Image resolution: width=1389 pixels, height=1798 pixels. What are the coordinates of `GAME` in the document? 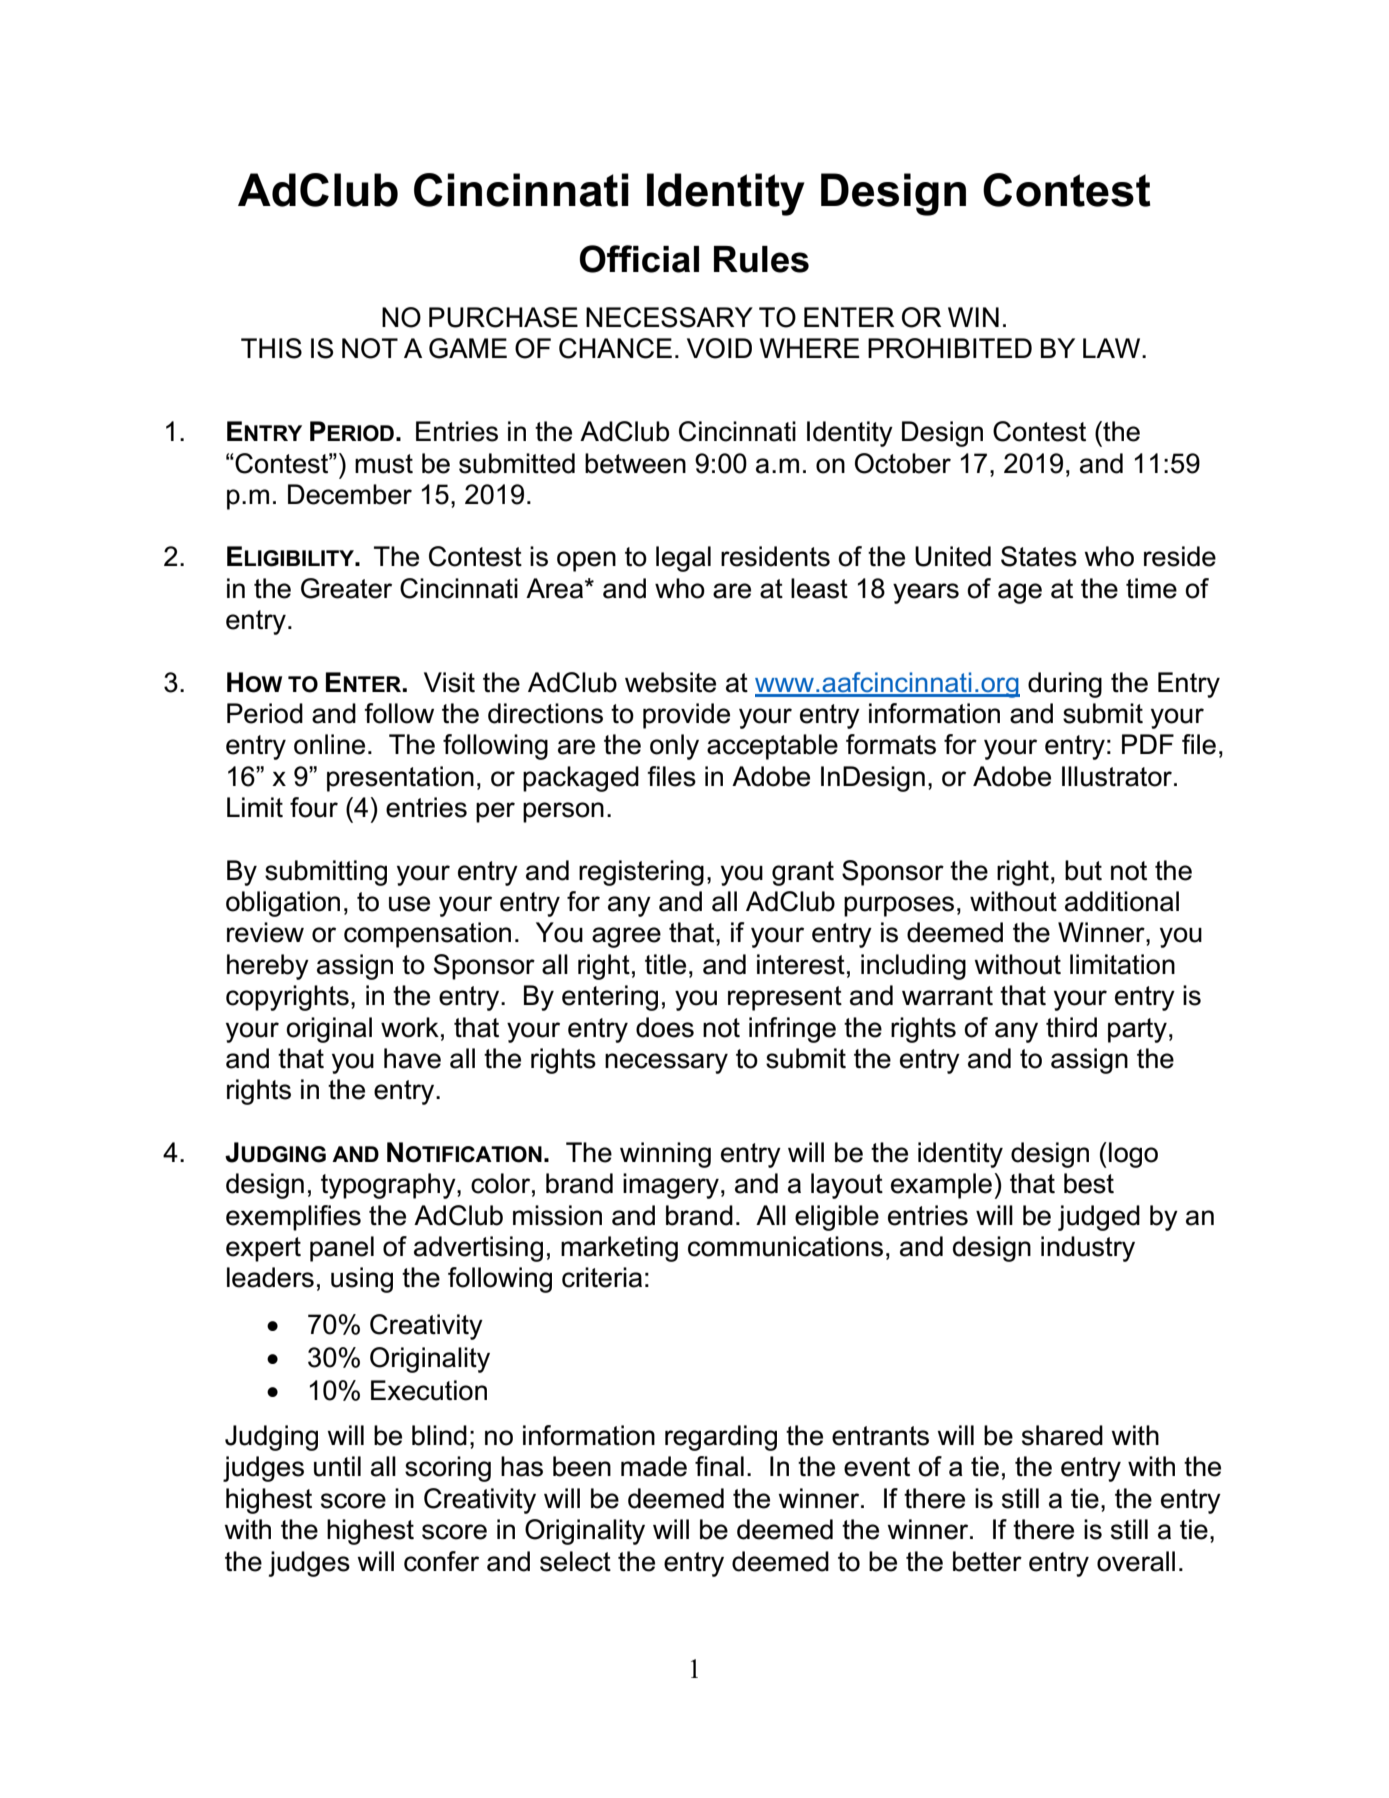 It's located at (468, 348).
